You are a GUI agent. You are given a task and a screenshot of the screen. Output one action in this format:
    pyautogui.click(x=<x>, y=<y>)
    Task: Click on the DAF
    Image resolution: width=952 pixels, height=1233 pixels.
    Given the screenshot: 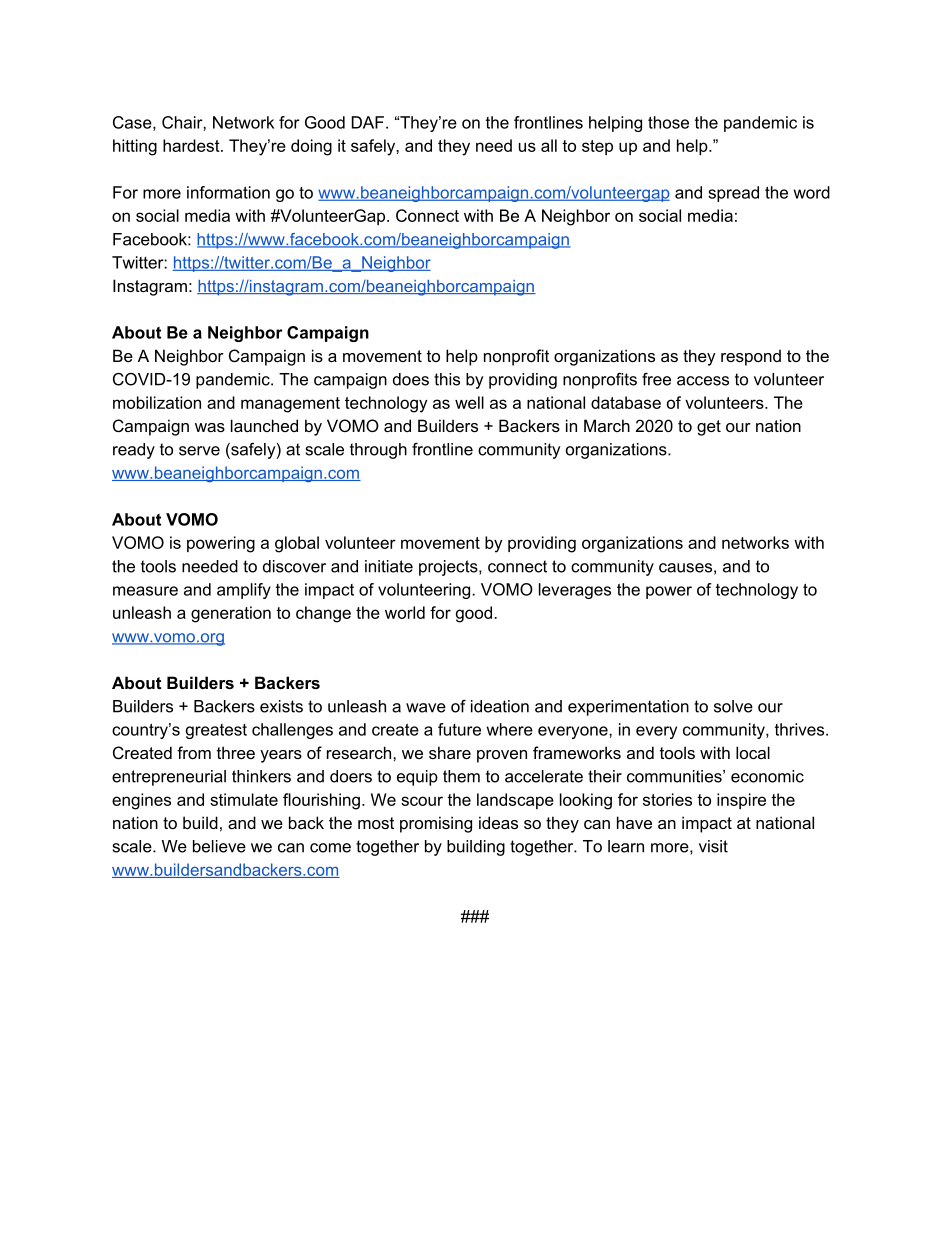 What is the action you would take?
    pyautogui.click(x=368, y=122)
